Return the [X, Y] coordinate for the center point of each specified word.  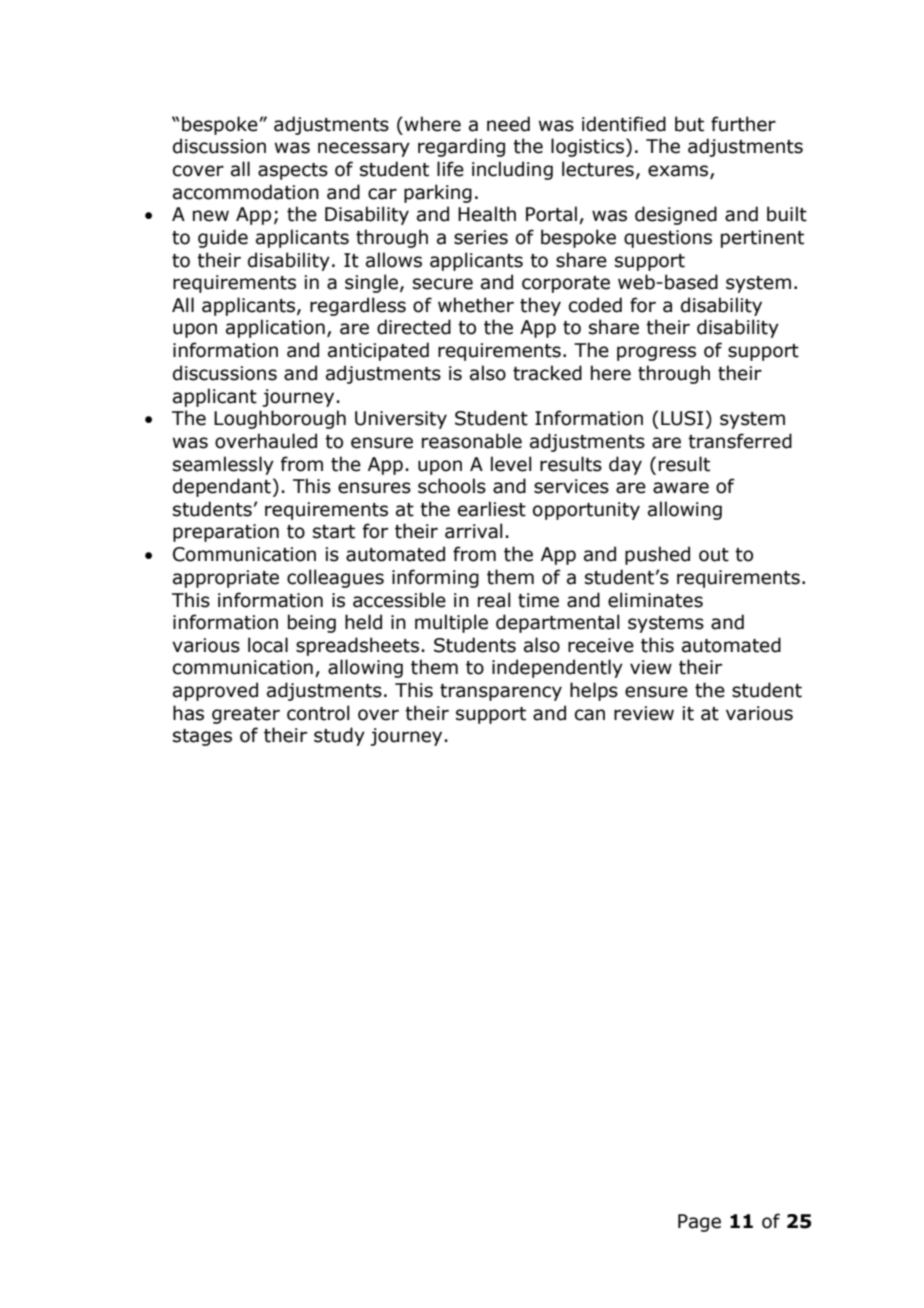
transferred [740, 441]
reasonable [472, 441]
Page [699, 1223]
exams [679, 172]
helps [594, 691]
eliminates [655, 600]
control [318, 713]
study [339, 736]
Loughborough [280, 419]
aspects [293, 171]
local [268, 645]
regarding [461, 147]
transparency [501, 692]
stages [202, 737]
